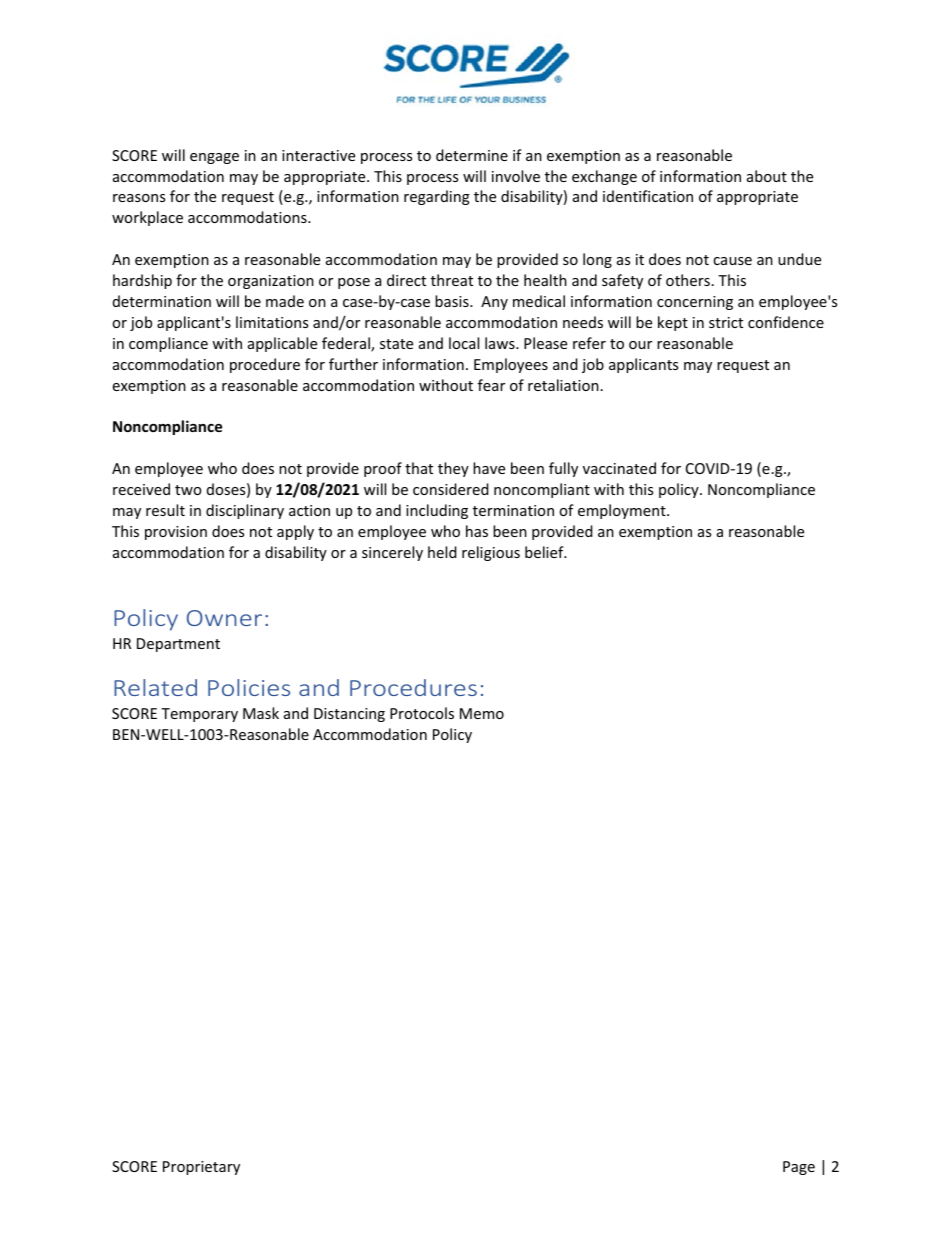 Image resolution: width=952 pixels, height=1233 pixels. I want to click on Proprietary, so click(201, 1168).
